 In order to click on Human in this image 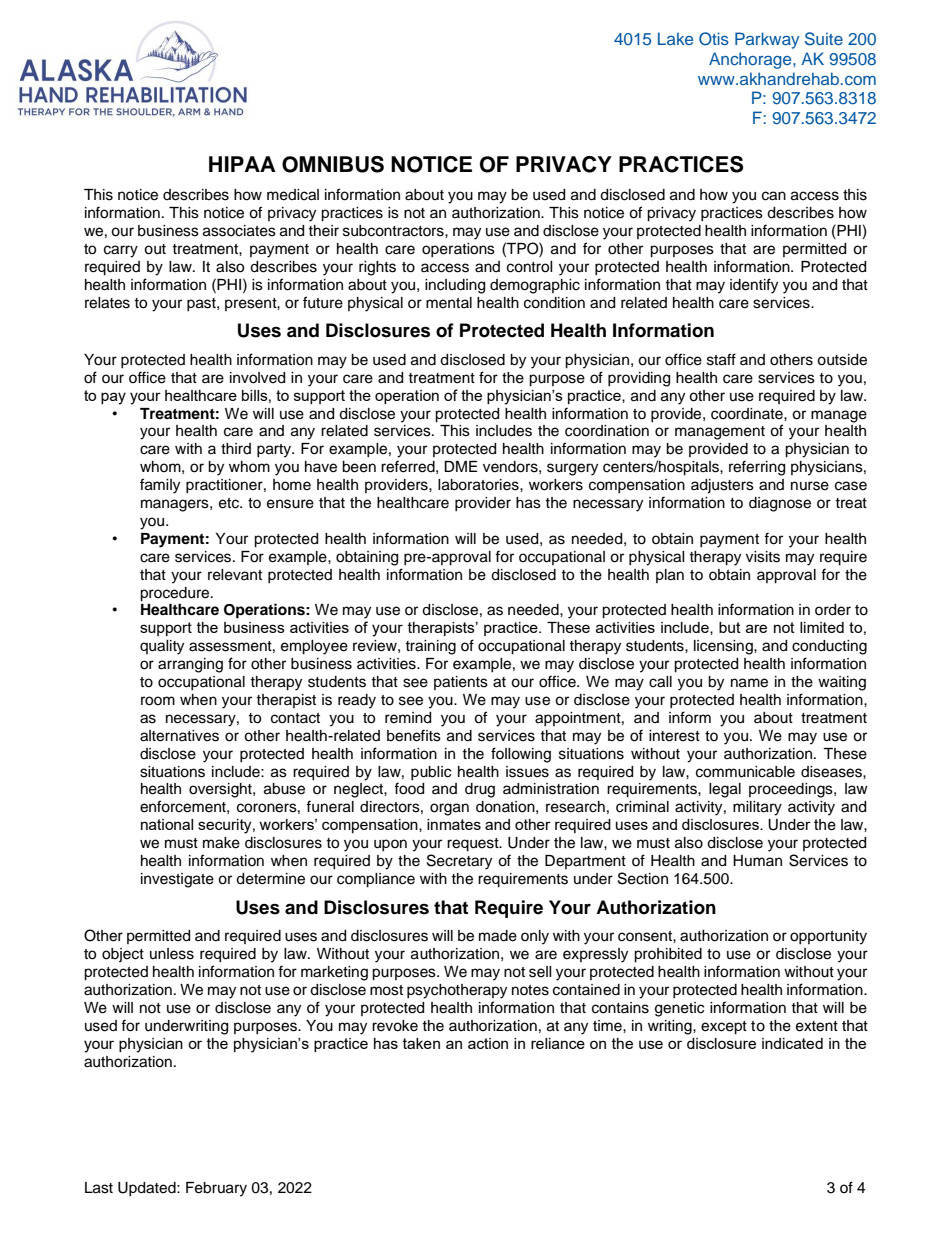, I will do `click(757, 860)`.
